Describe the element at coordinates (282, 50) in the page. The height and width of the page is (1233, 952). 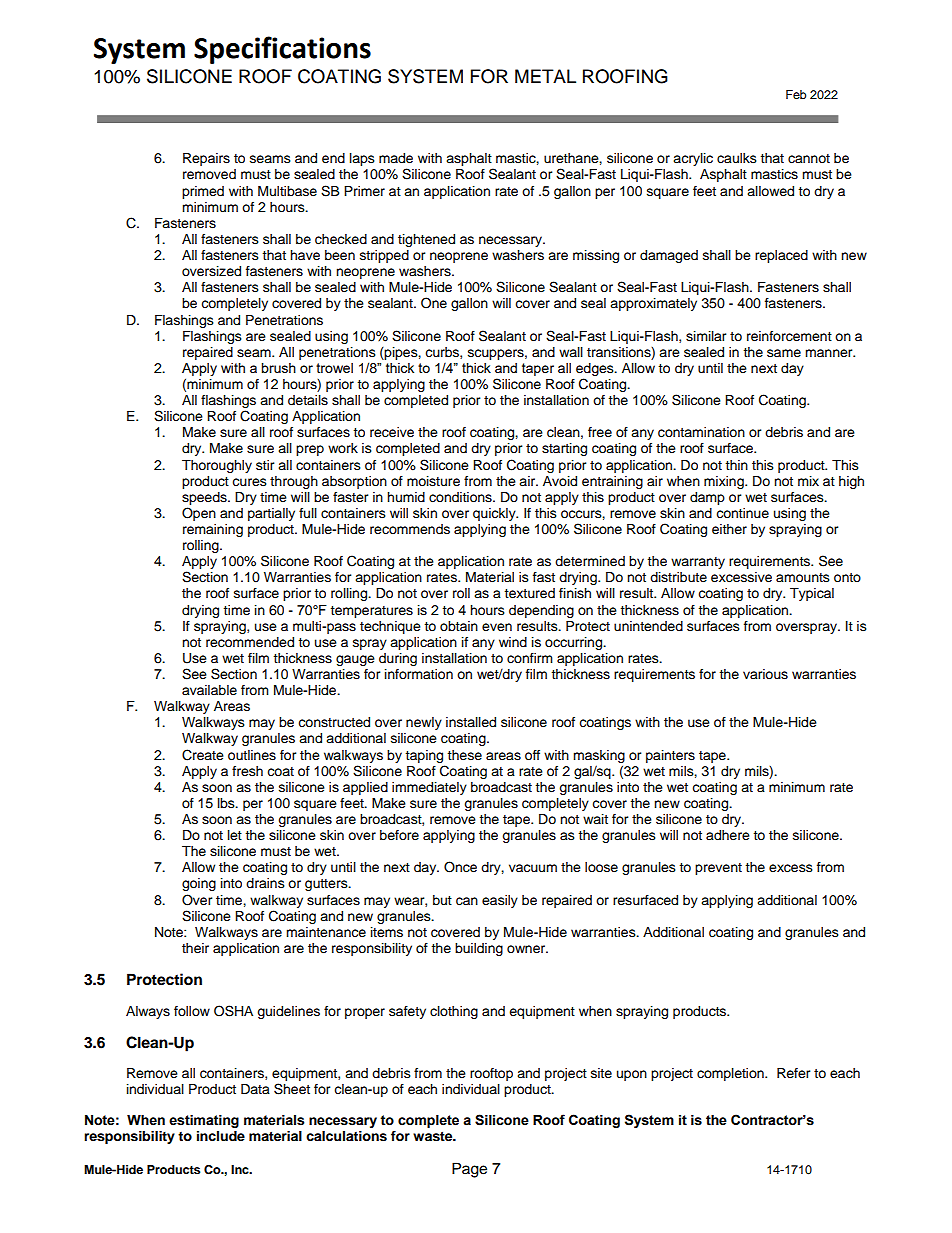
I see `Specifications` at that location.
